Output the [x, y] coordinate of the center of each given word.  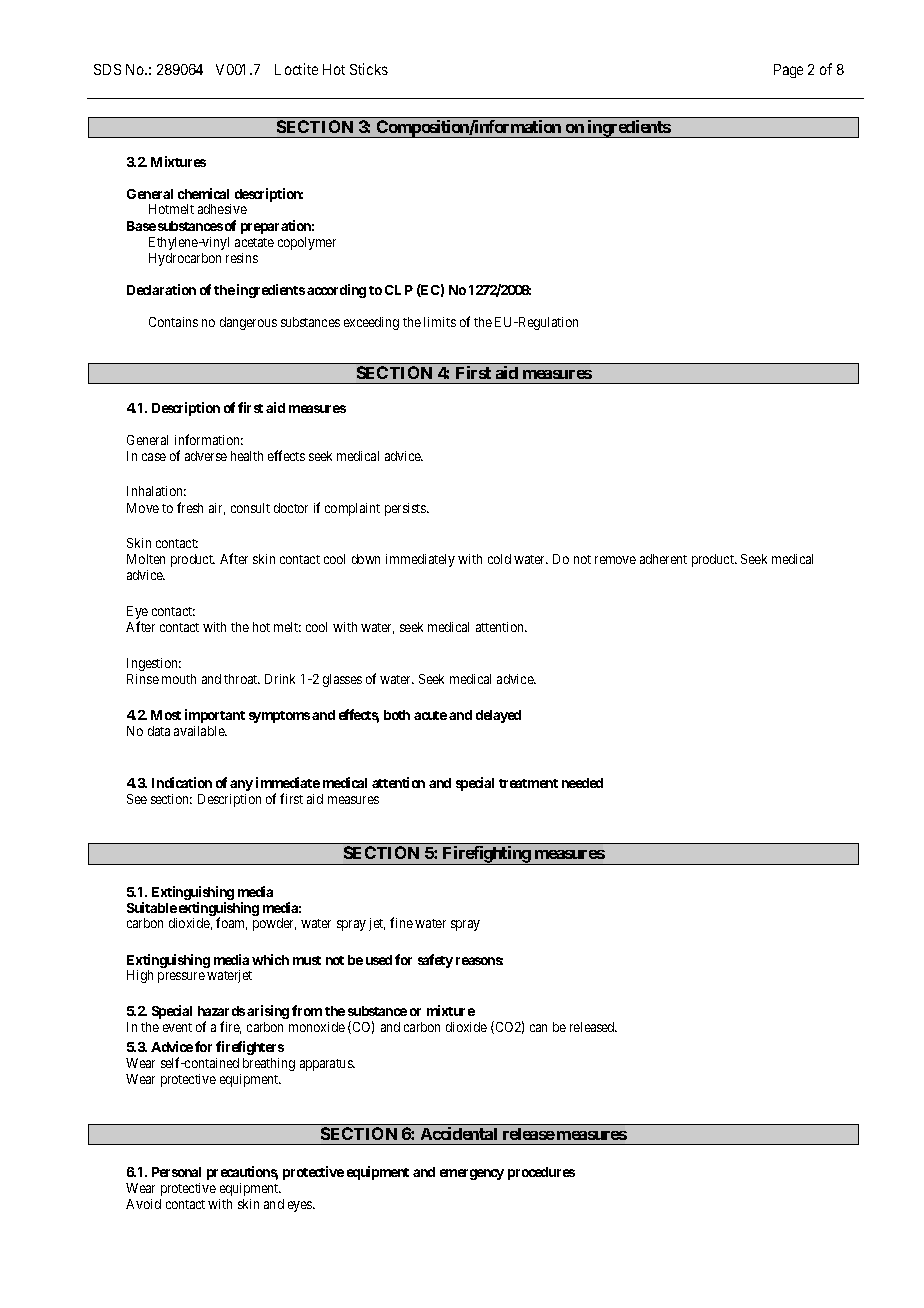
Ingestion [154, 664]
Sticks [369, 69]
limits [440, 322]
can [538, 1028]
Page [788, 71]
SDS [107, 69]
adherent [663, 559]
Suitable [152, 907]
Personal [176, 1172]
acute [430, 715]
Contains [173, 322]
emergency [472, 1174]
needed [582, 783]
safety [435, 961]
